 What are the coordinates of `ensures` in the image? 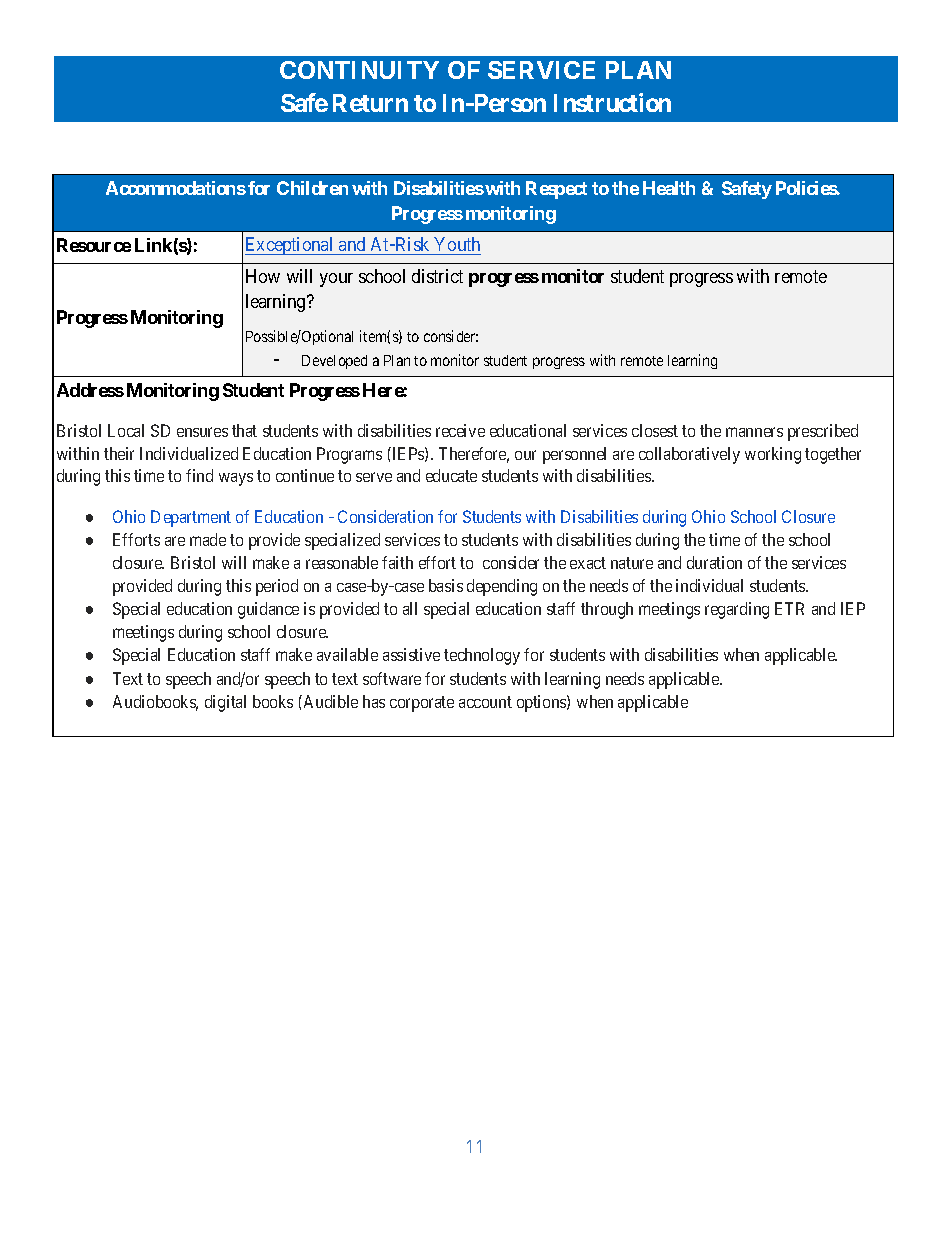 It's located at (202, 432).
